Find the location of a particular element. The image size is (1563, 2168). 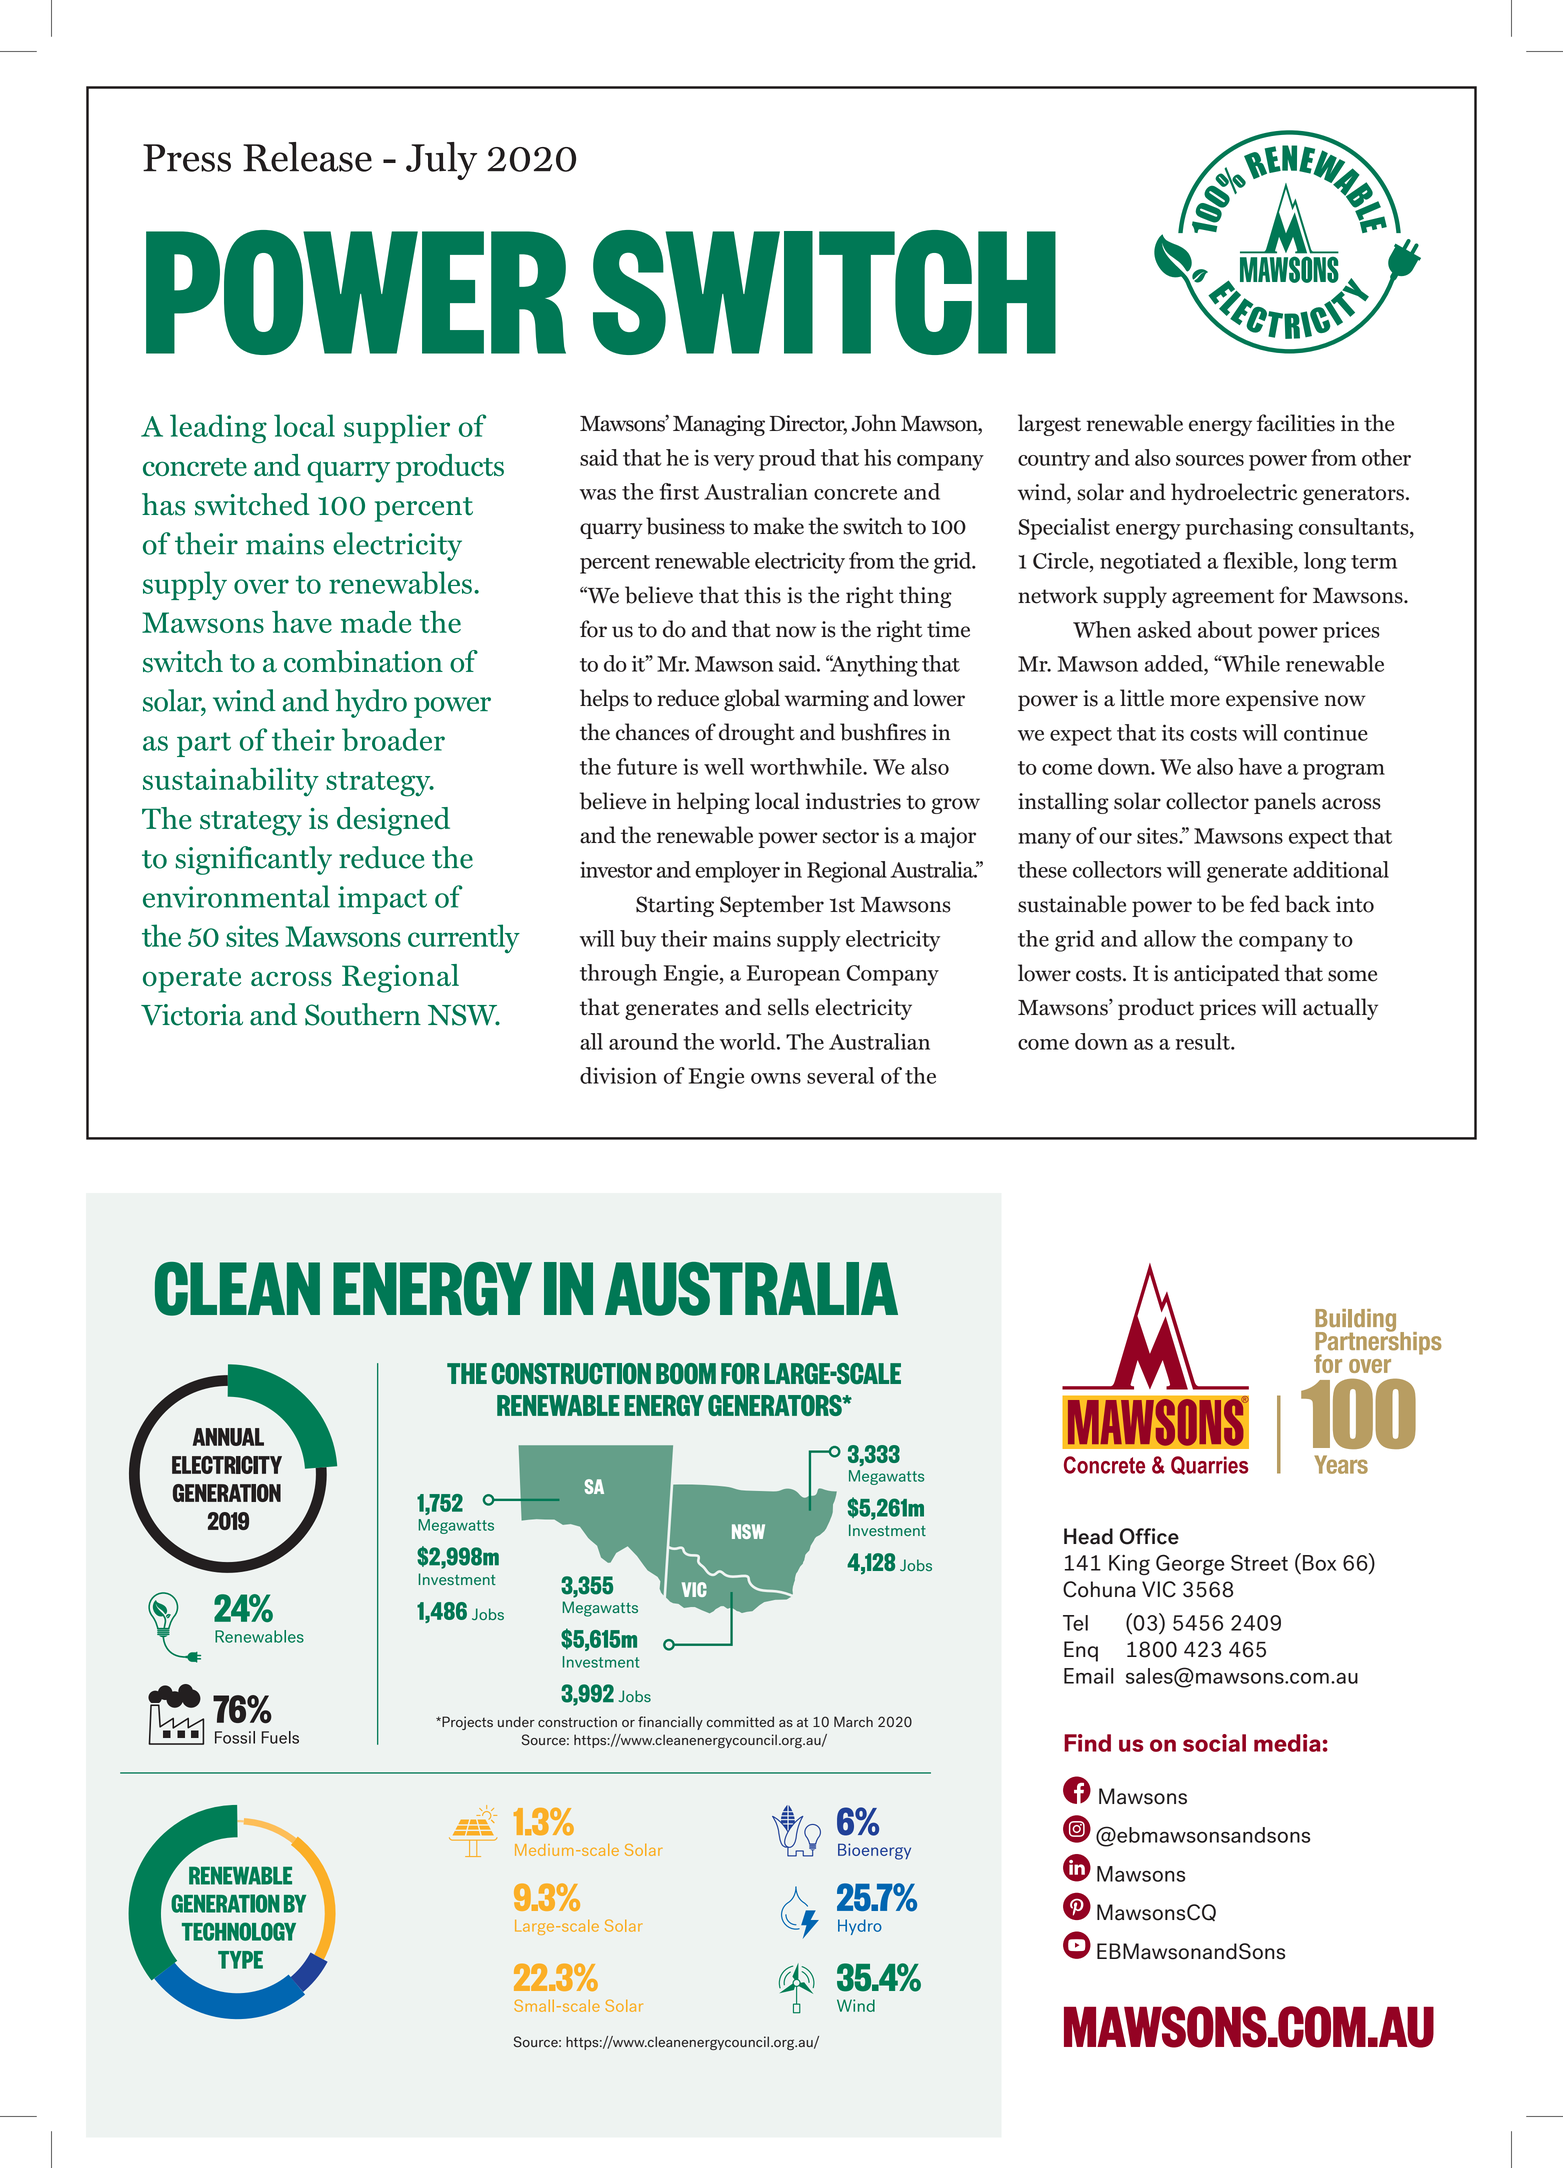

impact is located at coordinates (382, 900).
